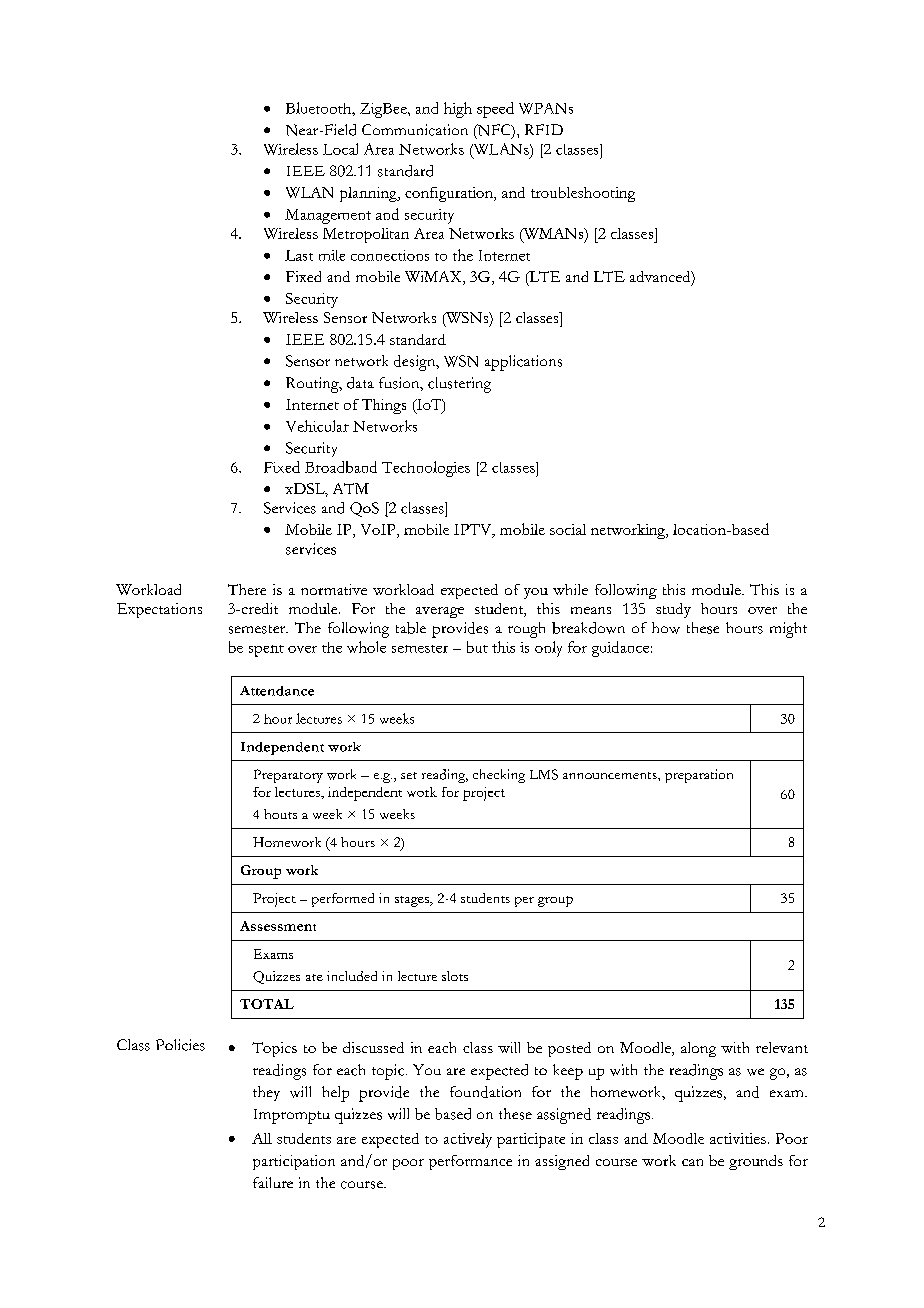  What do you see at coordinates (468, 1140) in the screenshot?
I see `actively` at bounding box center [468, 1140].
